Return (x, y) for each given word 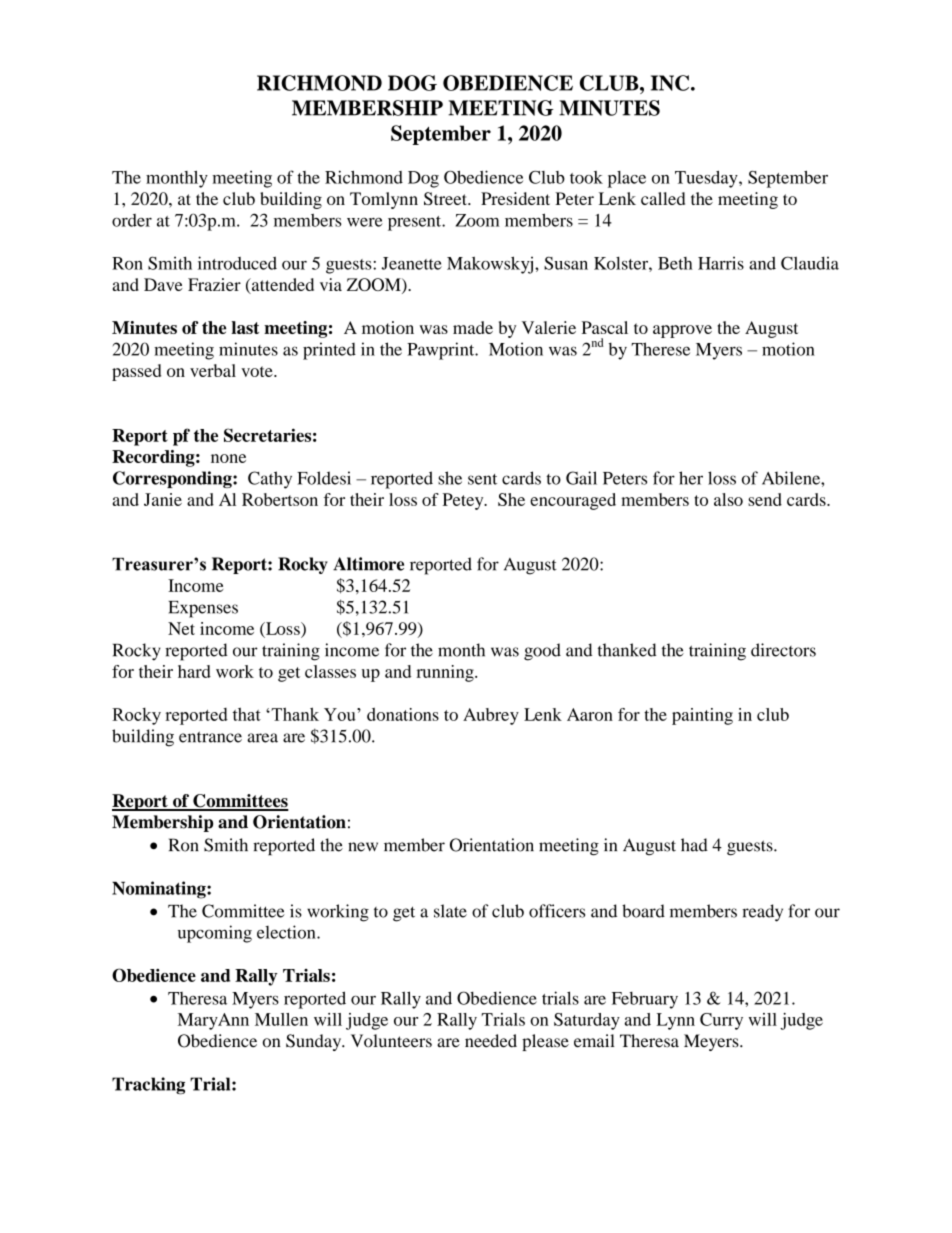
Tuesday (707, 179)
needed (491, 1041)
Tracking (148, 1086)
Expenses (203, 609)
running (446, 673)
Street (446, 198)
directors (783, 650)
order (132, 220)
